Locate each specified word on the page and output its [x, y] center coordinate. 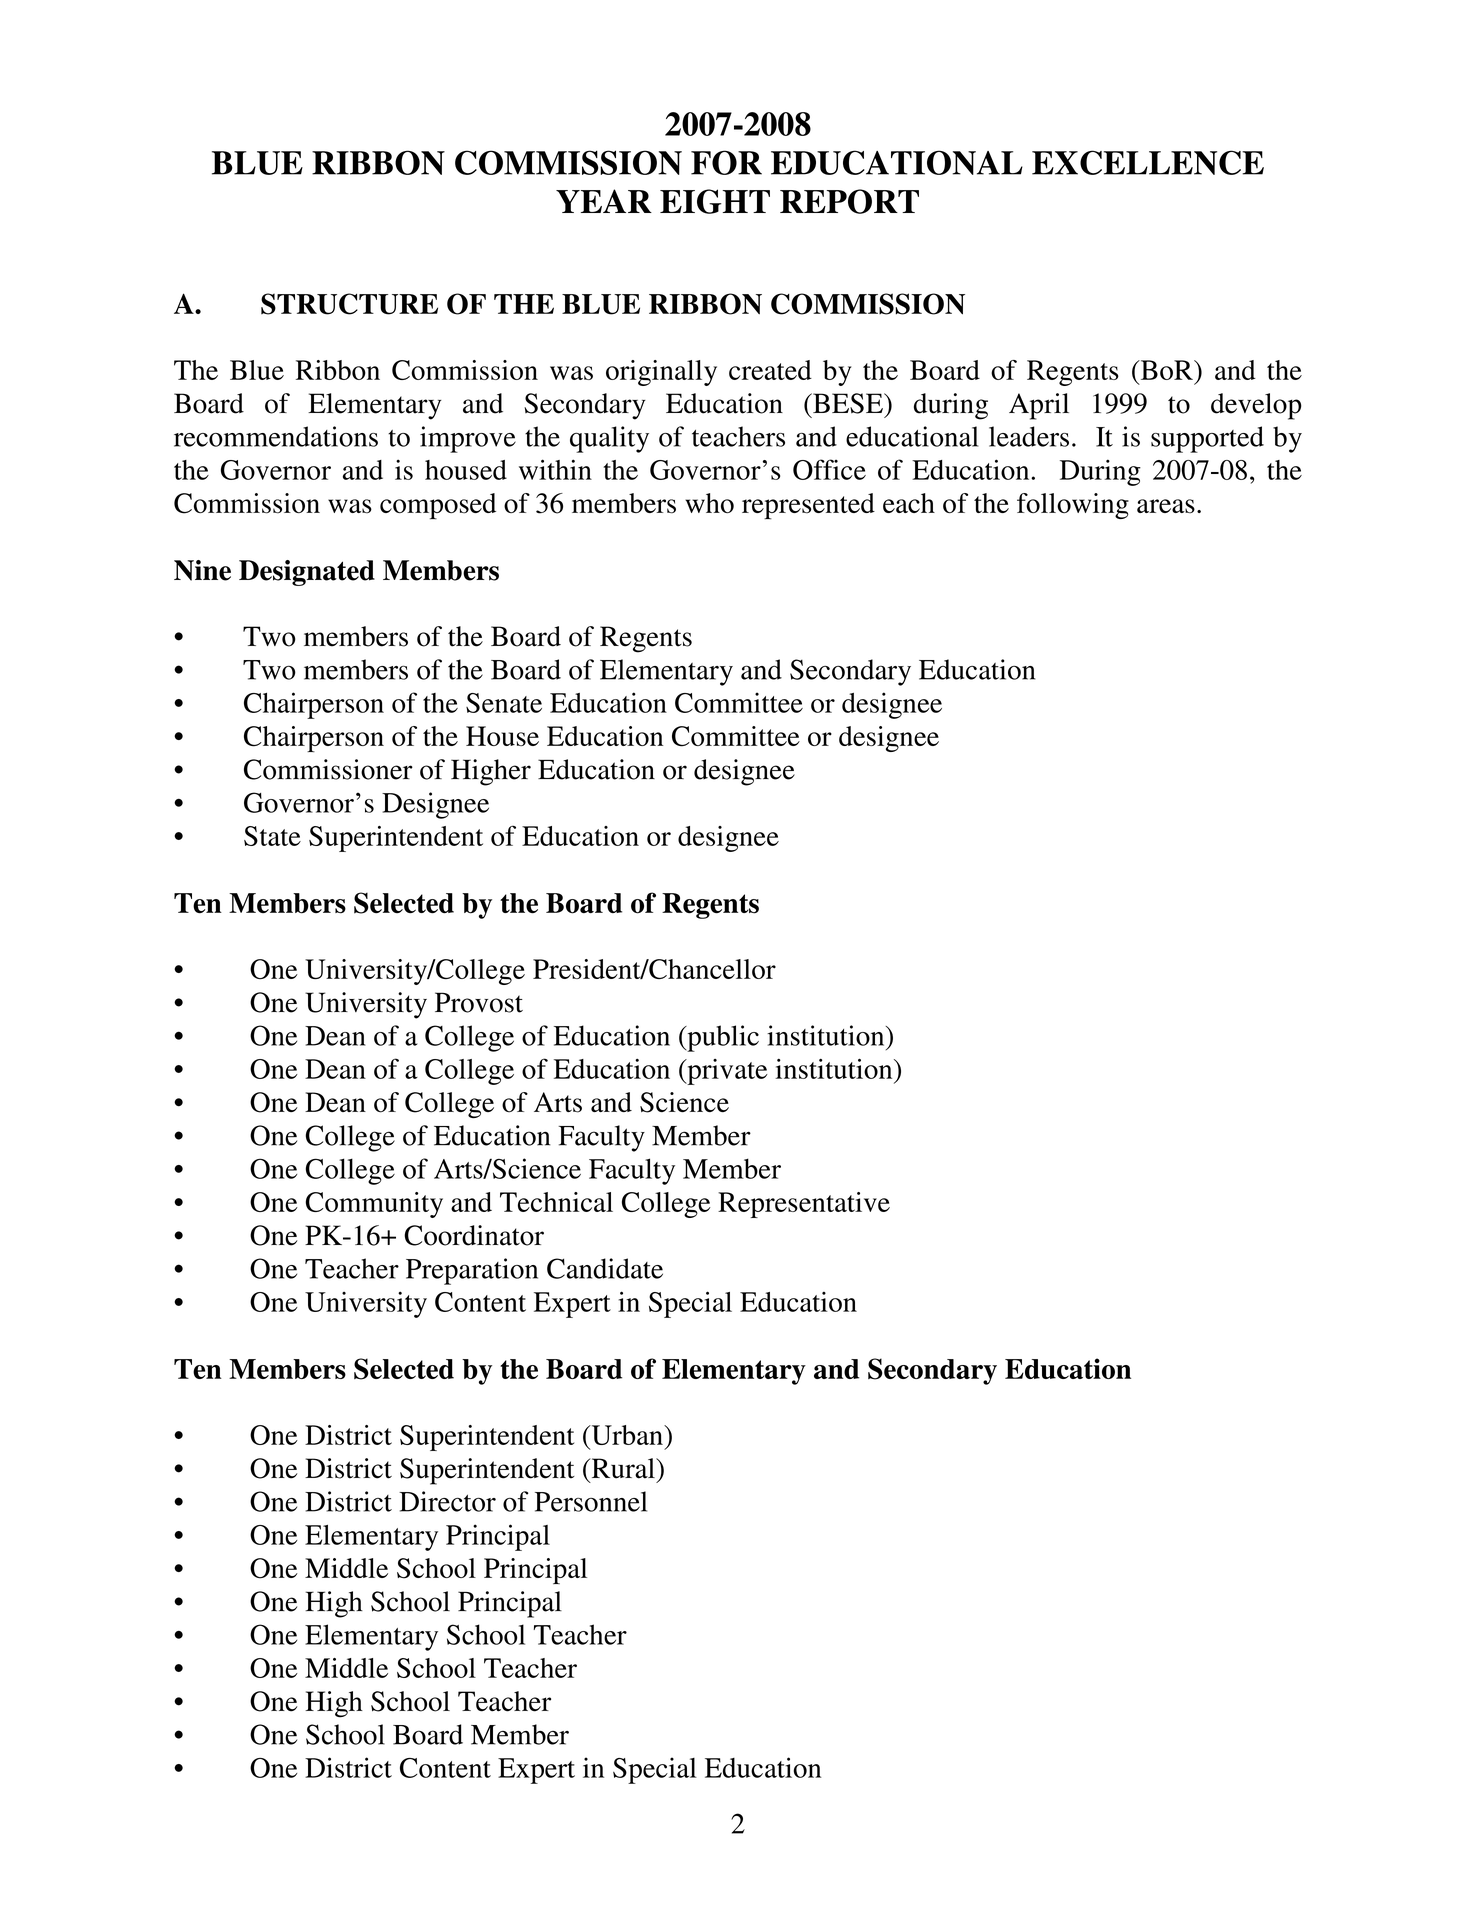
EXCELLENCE [1148, 162]
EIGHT [715, 201]
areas [1166, 506]
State [272, 836]
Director [447, 1501]
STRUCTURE [349, 304]
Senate [504, 703]
